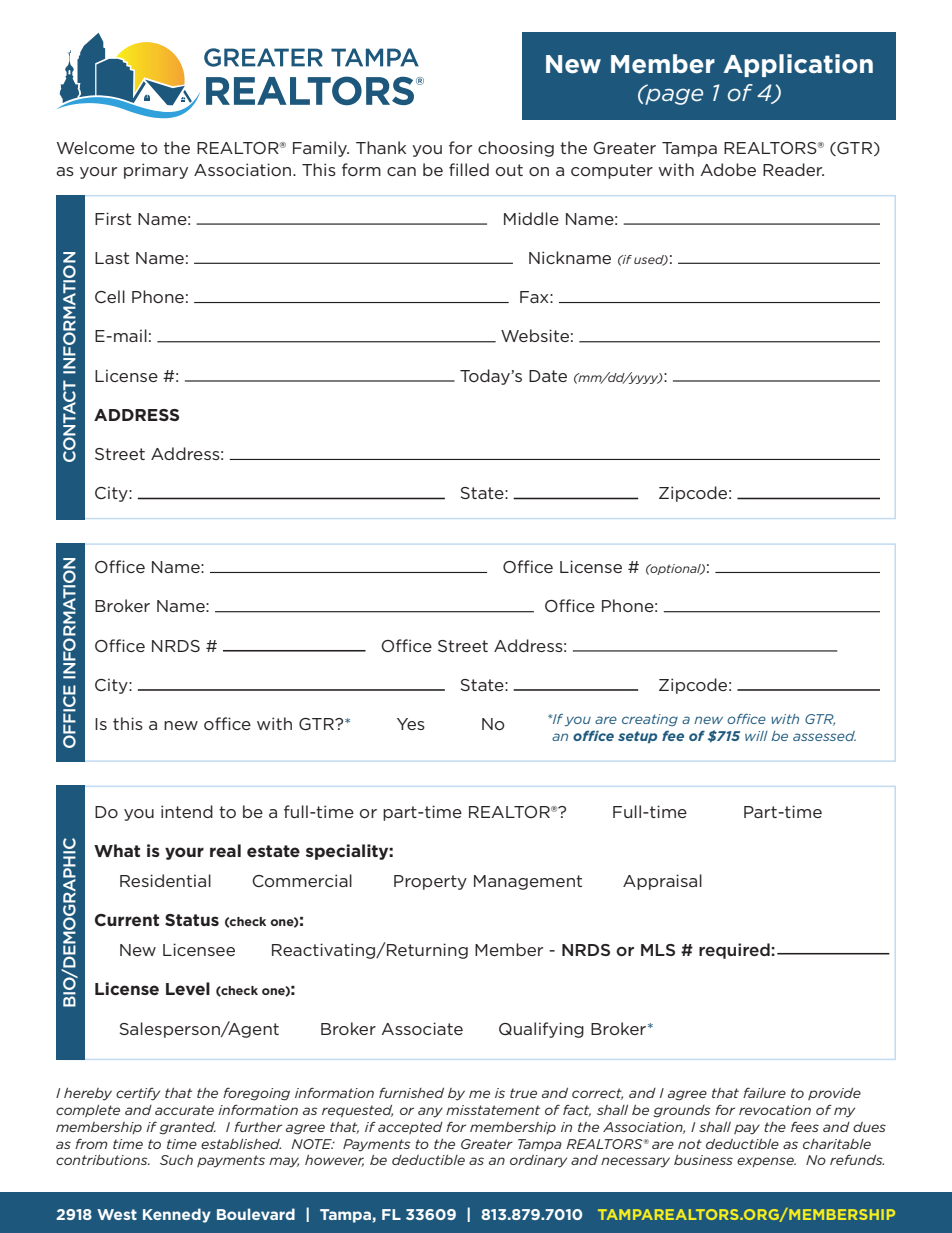  What do you see at coordinates (156, 171) in the screenshot?
I see `primary` at bounding box center [156, 171].
